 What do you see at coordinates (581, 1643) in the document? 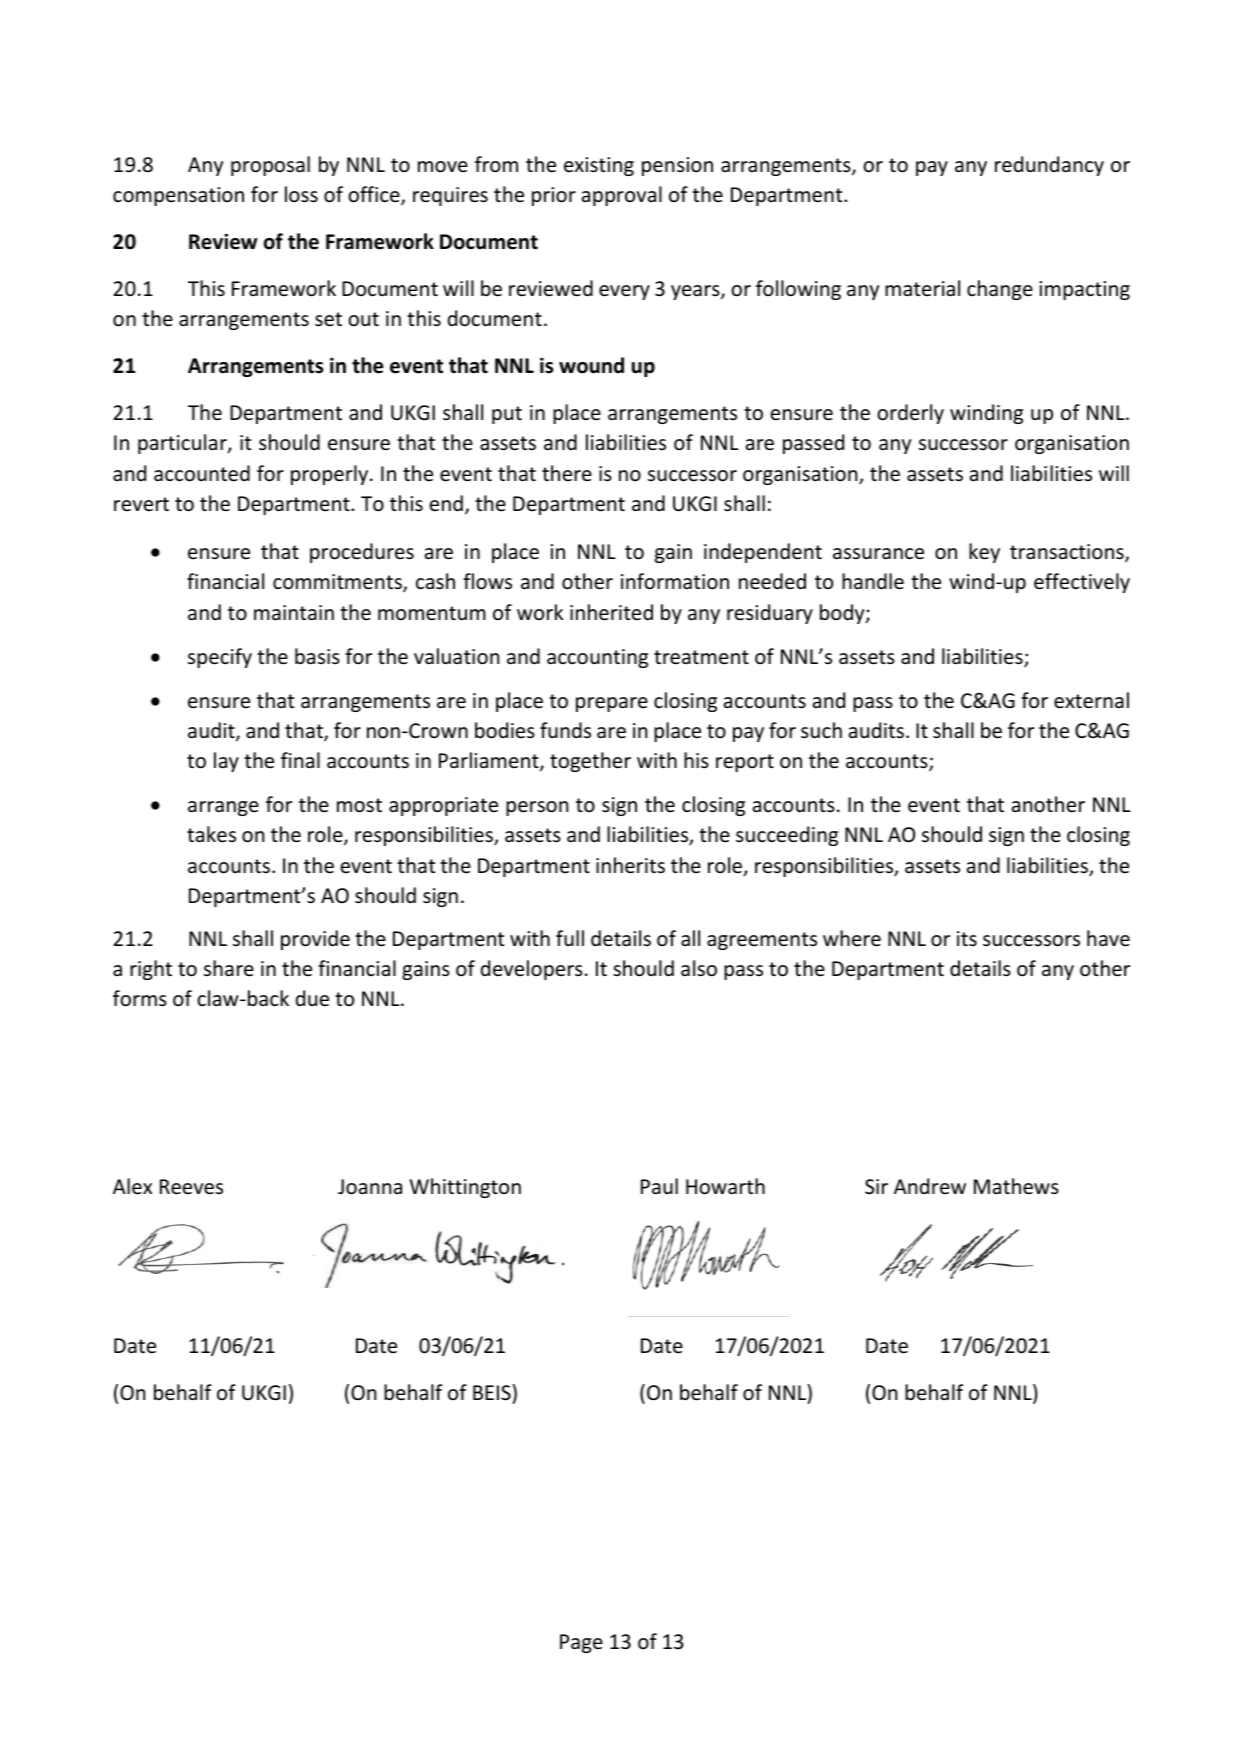
I see `Page` at bounding box center [581, 1643].
